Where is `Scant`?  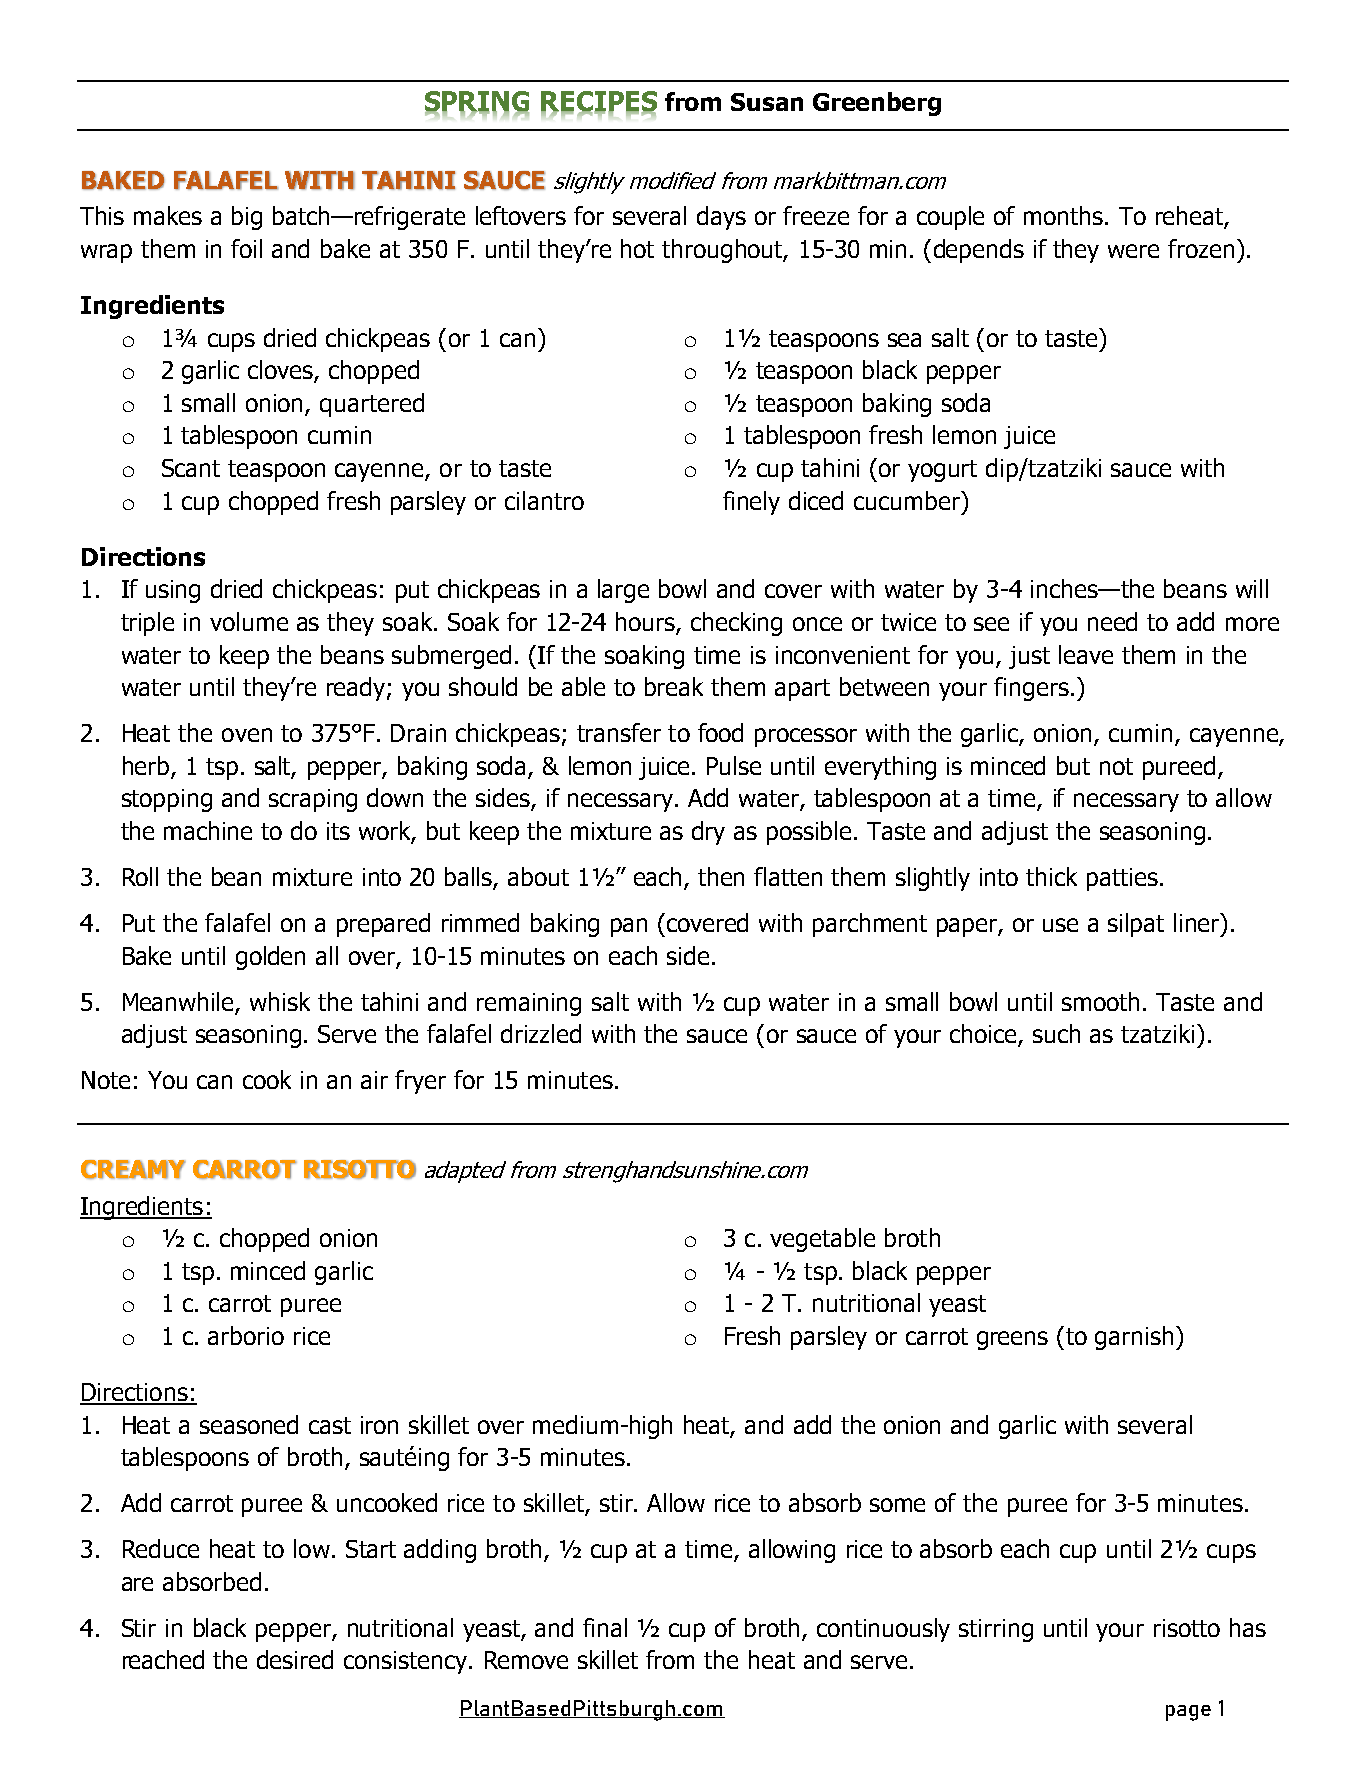 Scant is located at coordinates (191, 468).
